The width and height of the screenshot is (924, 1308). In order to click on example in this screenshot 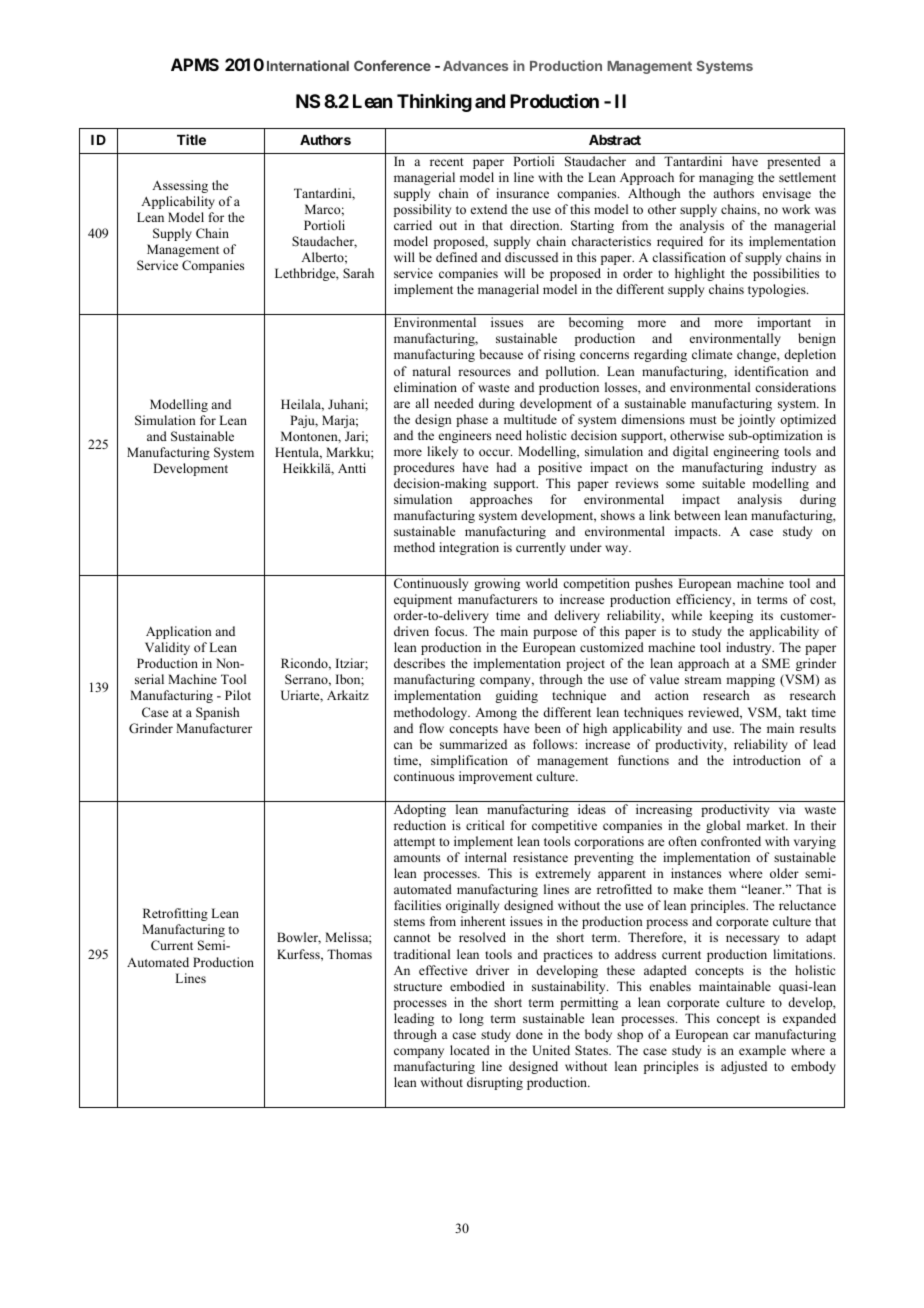, I will do `click(762, 1051)`.
